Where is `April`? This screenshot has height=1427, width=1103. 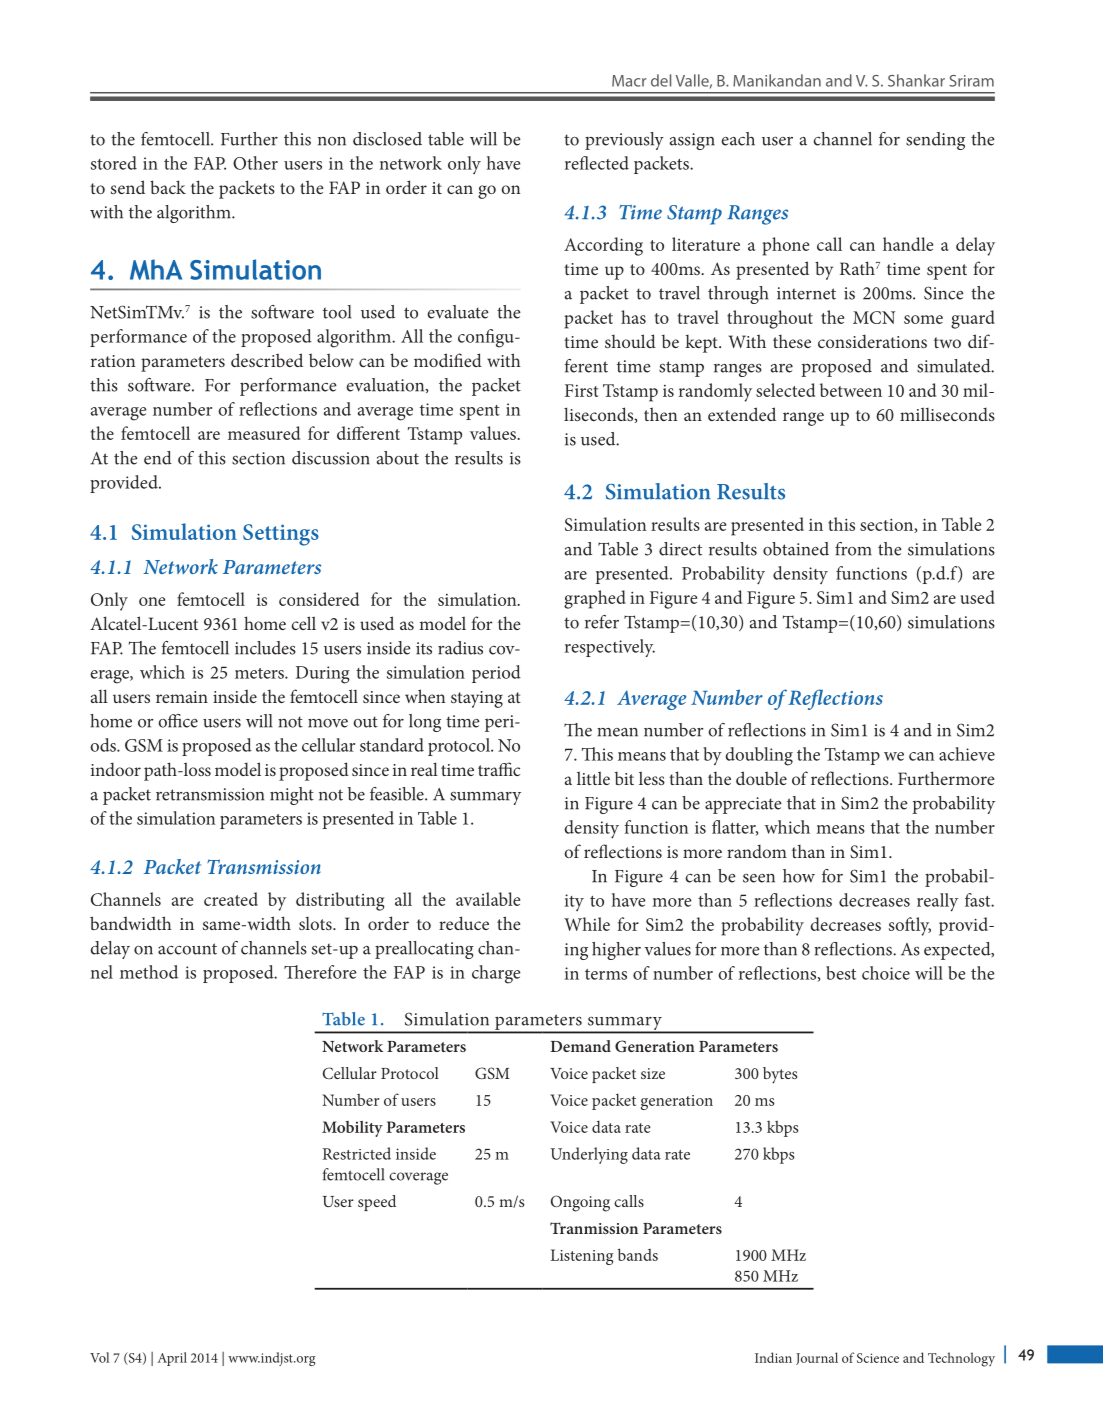 April is located at coordinates (172, 1359).
